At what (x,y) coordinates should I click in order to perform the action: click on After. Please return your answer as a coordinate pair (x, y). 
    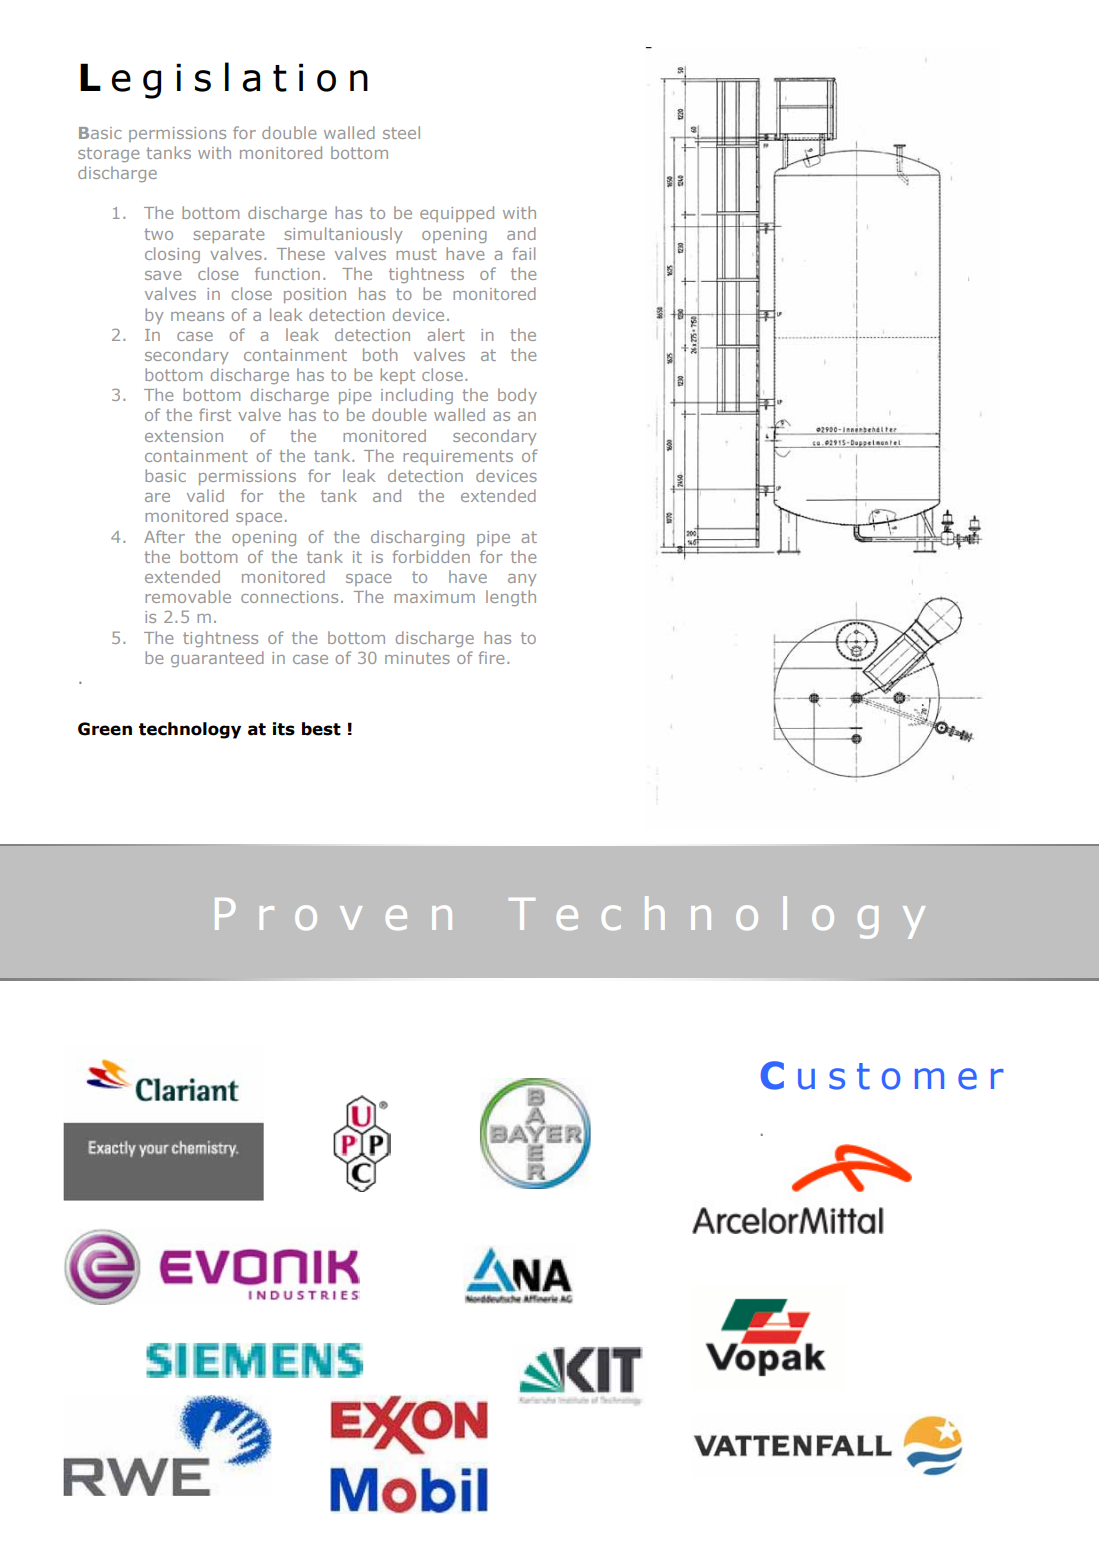
    Looking at the image, I should click on (164, 536).
